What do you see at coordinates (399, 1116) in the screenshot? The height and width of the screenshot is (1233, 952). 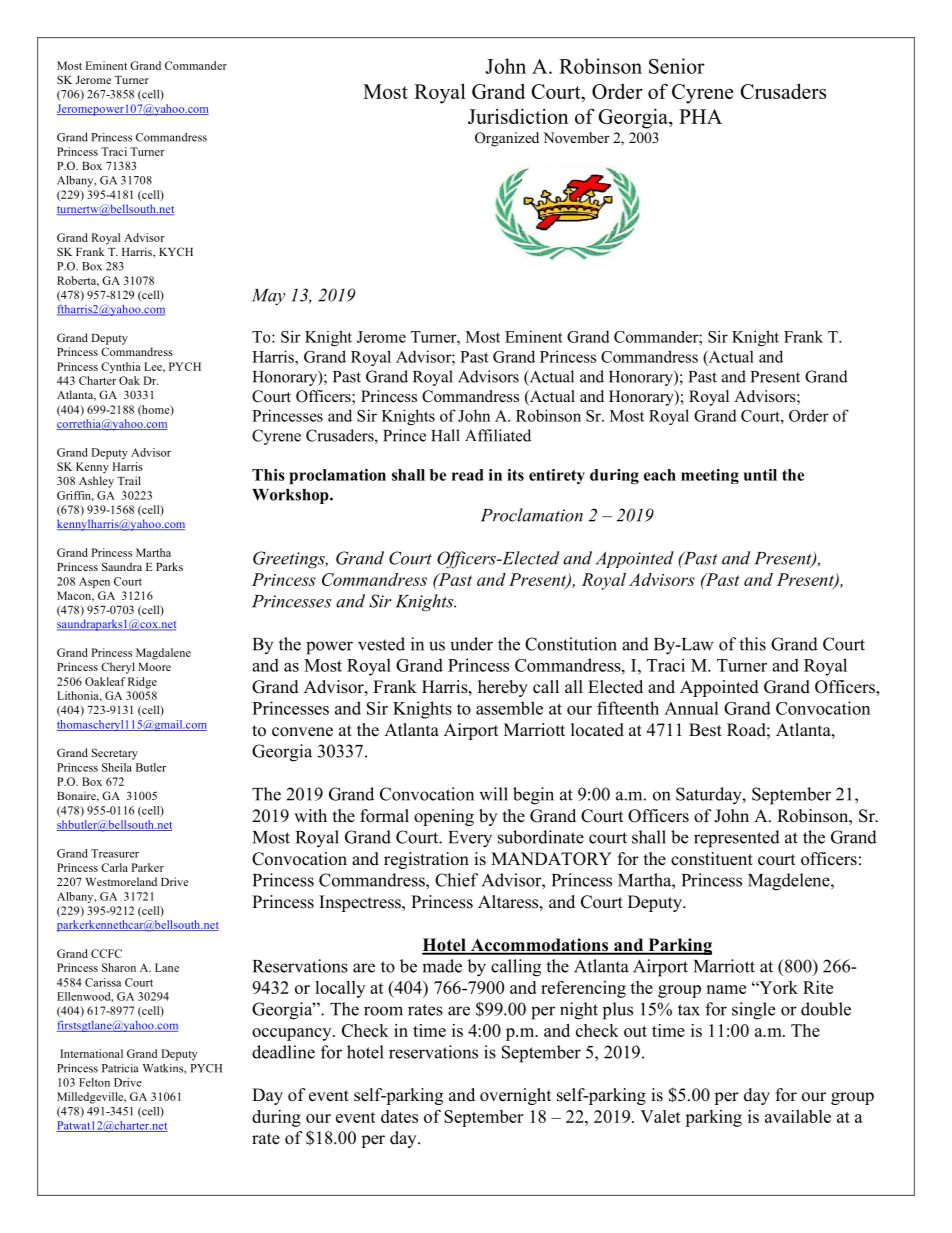 I see `dates` at bounding box center [399, 1116].
